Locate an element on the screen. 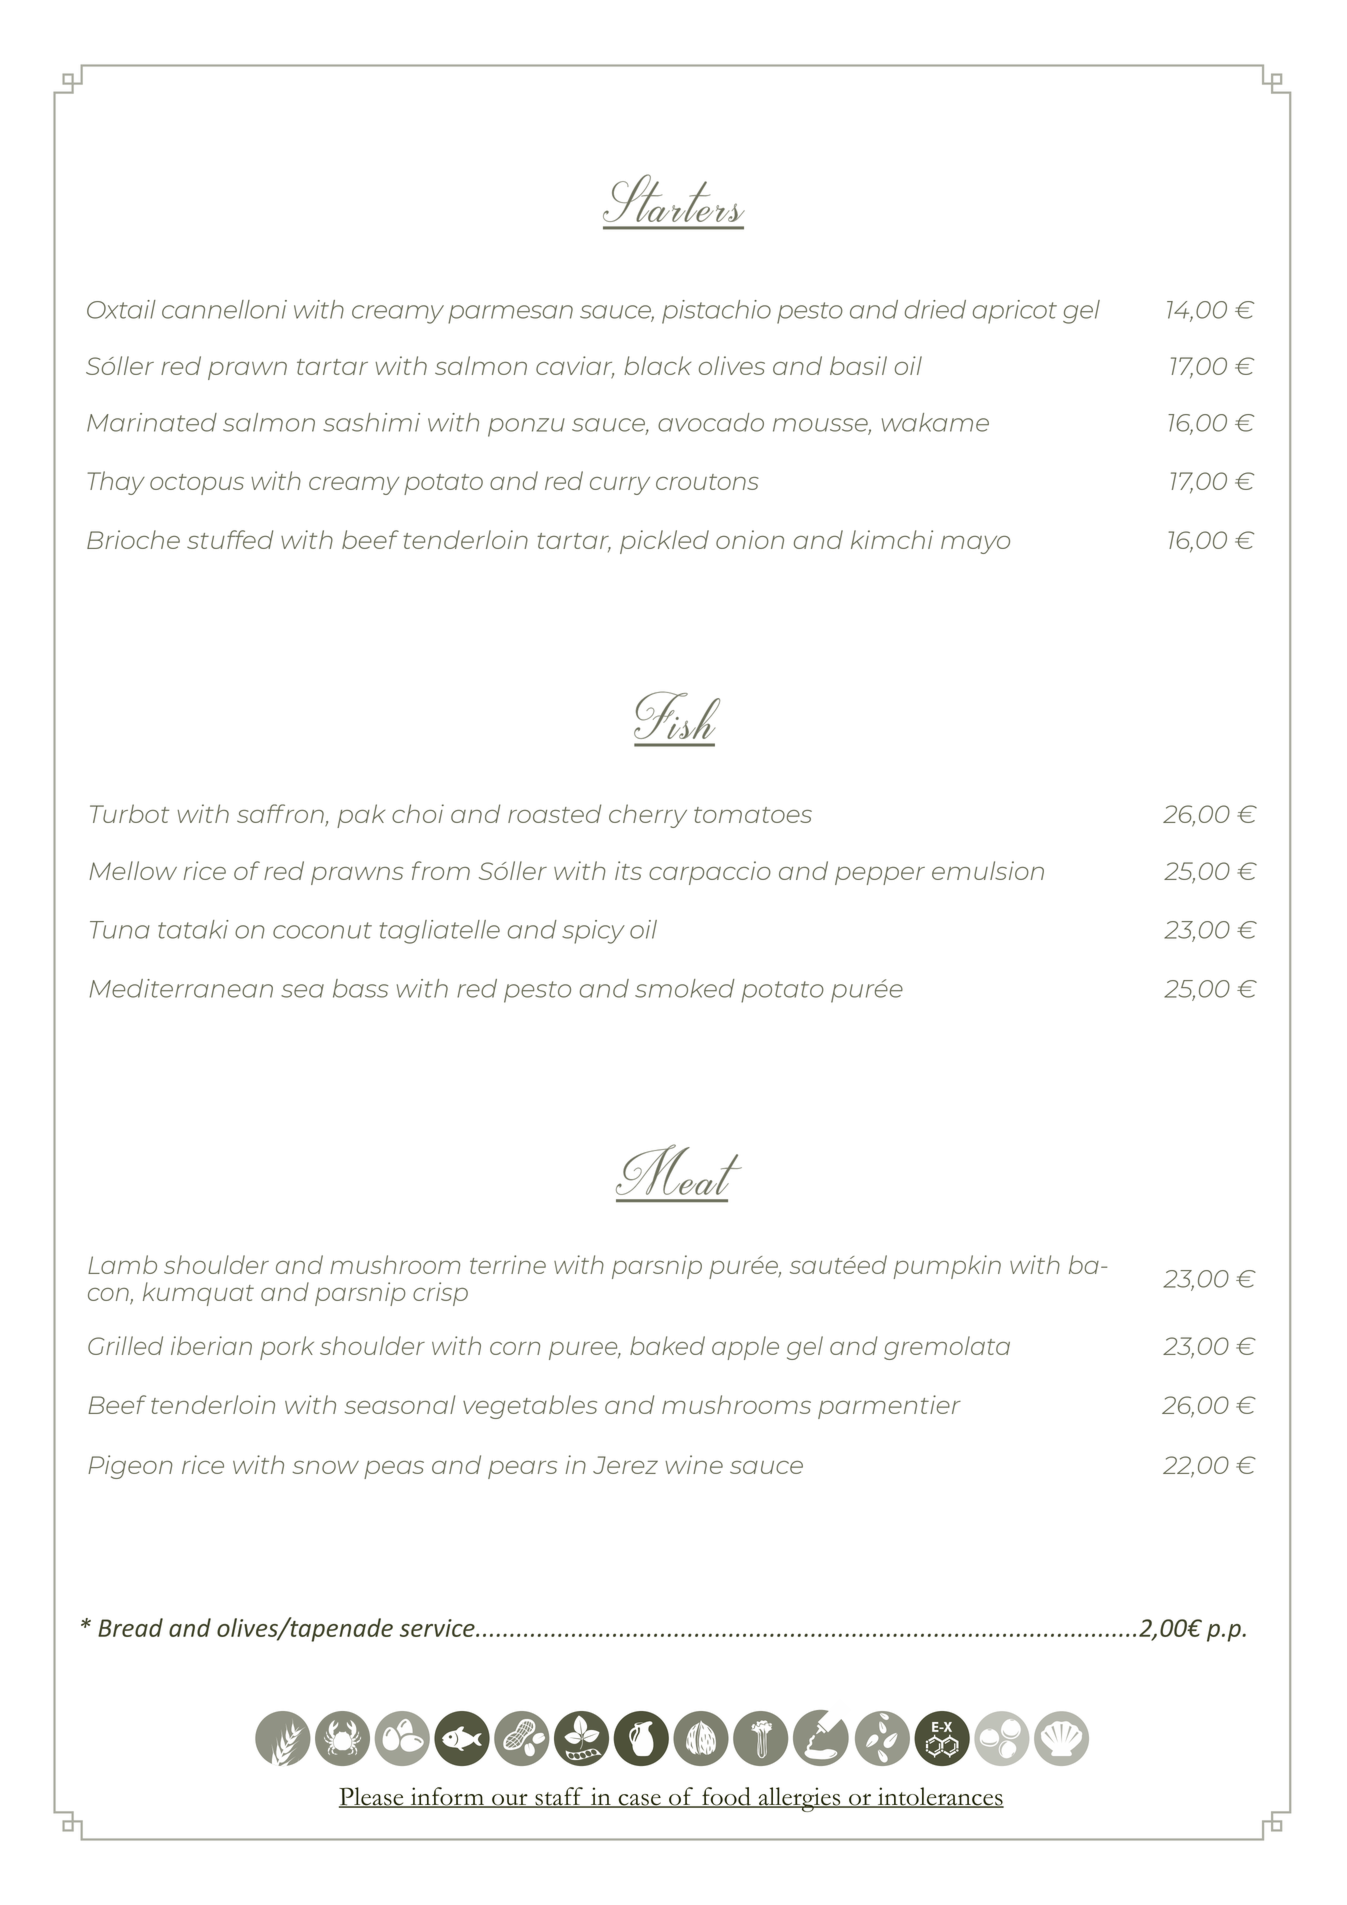 The image size is (1347, 1905). dried is located at coordinates (935, 309).
